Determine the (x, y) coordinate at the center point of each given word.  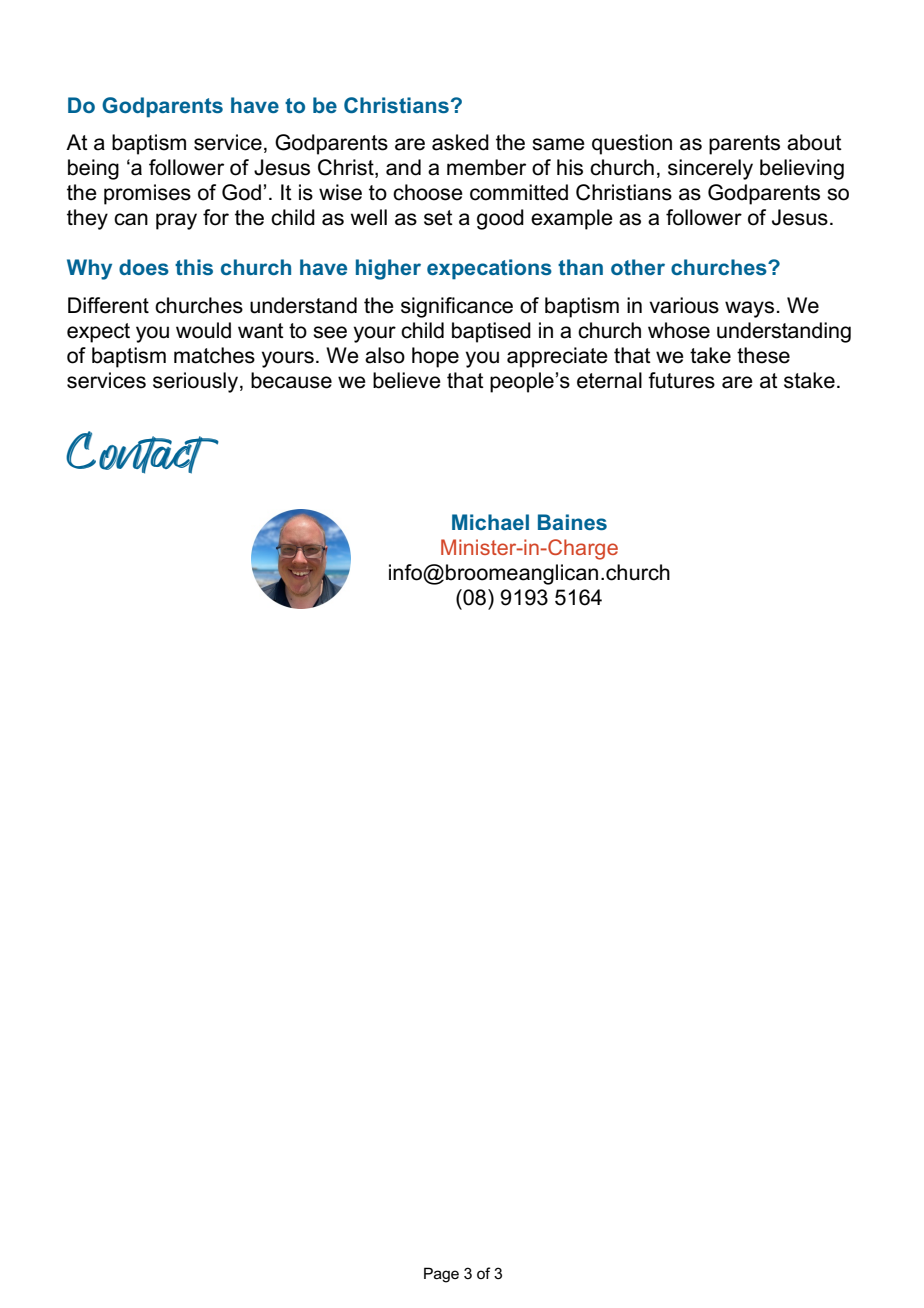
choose (428, 192)
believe (407, 380)
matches (214, 355)
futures (681, 380)
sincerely (710, 169)
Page (441, 1275)
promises (147, 194)
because (291, 380)
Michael (490, 522)
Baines (572, 522)
